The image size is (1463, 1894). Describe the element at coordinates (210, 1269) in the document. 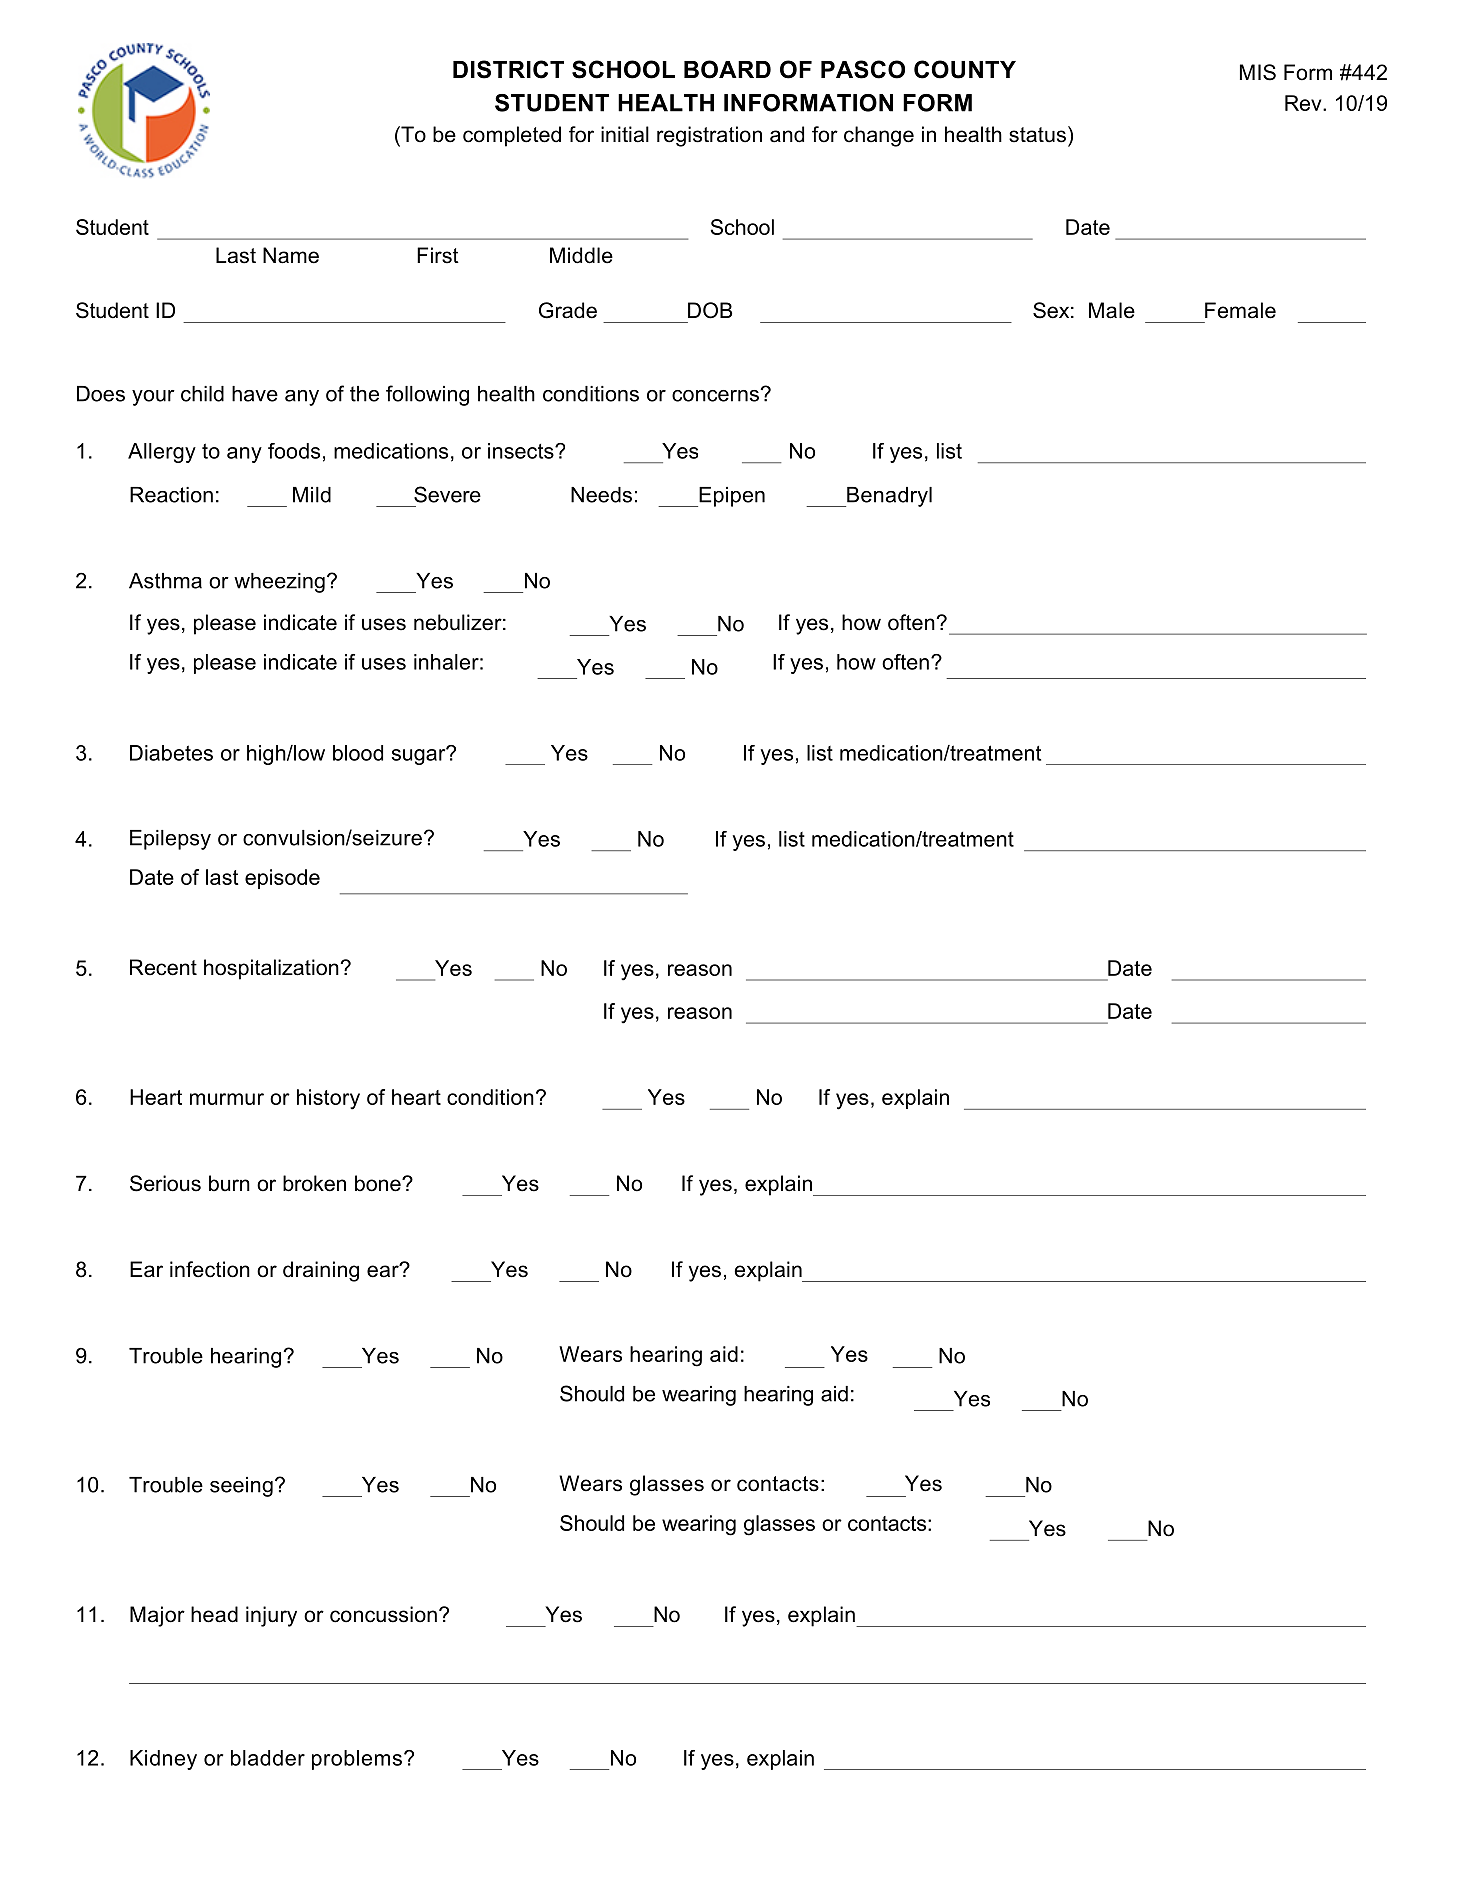

I see `infection` at that location.
